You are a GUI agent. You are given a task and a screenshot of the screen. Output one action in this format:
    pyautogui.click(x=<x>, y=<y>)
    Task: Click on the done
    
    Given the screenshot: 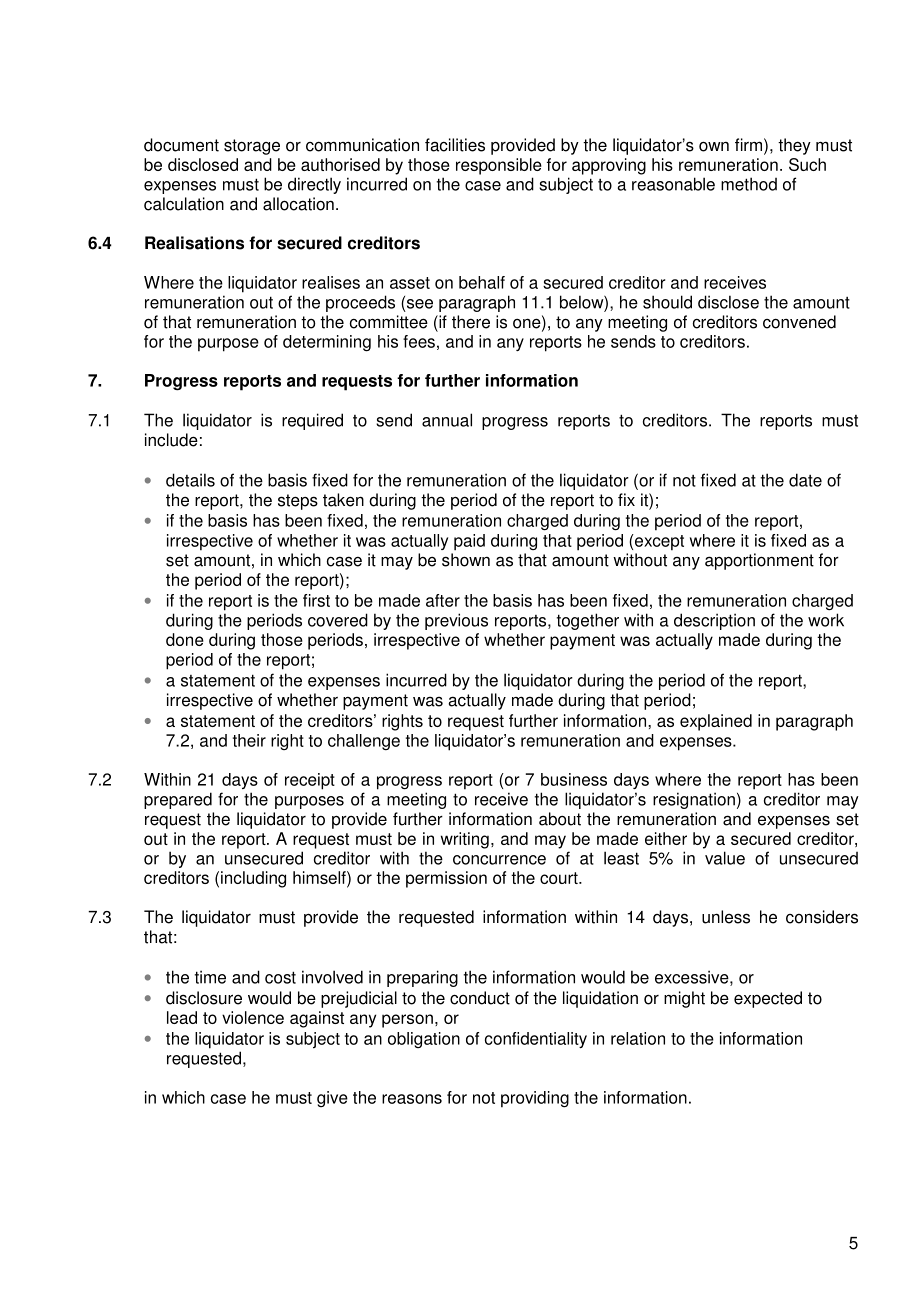 What is the action you would take?
    pyautogui.click(x=185, y=639)
